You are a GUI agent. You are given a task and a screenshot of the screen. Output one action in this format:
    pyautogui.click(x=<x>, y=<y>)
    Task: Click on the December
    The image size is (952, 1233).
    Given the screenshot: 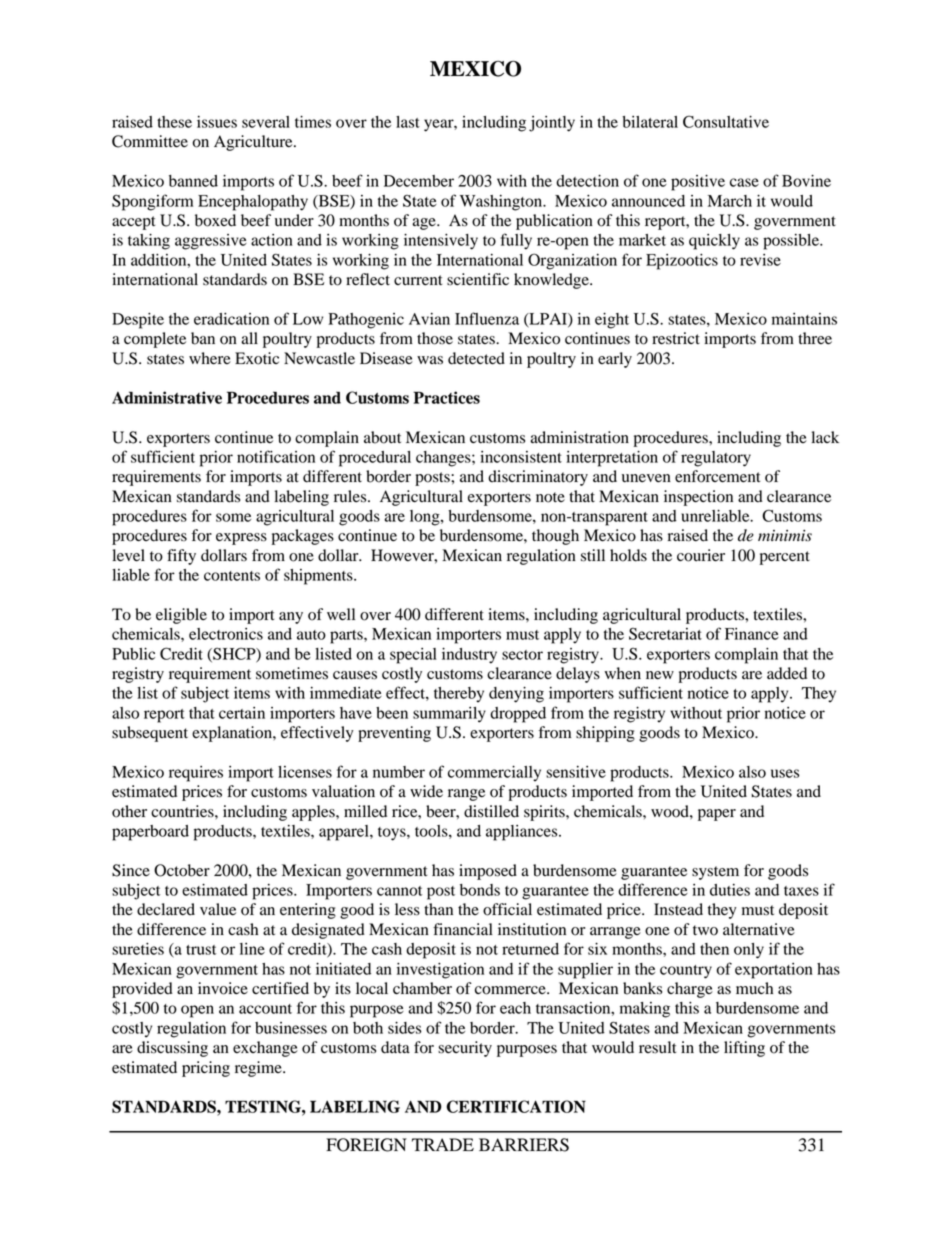 What is the action you would take?
    pyautogui.click(x=419, y=181)
